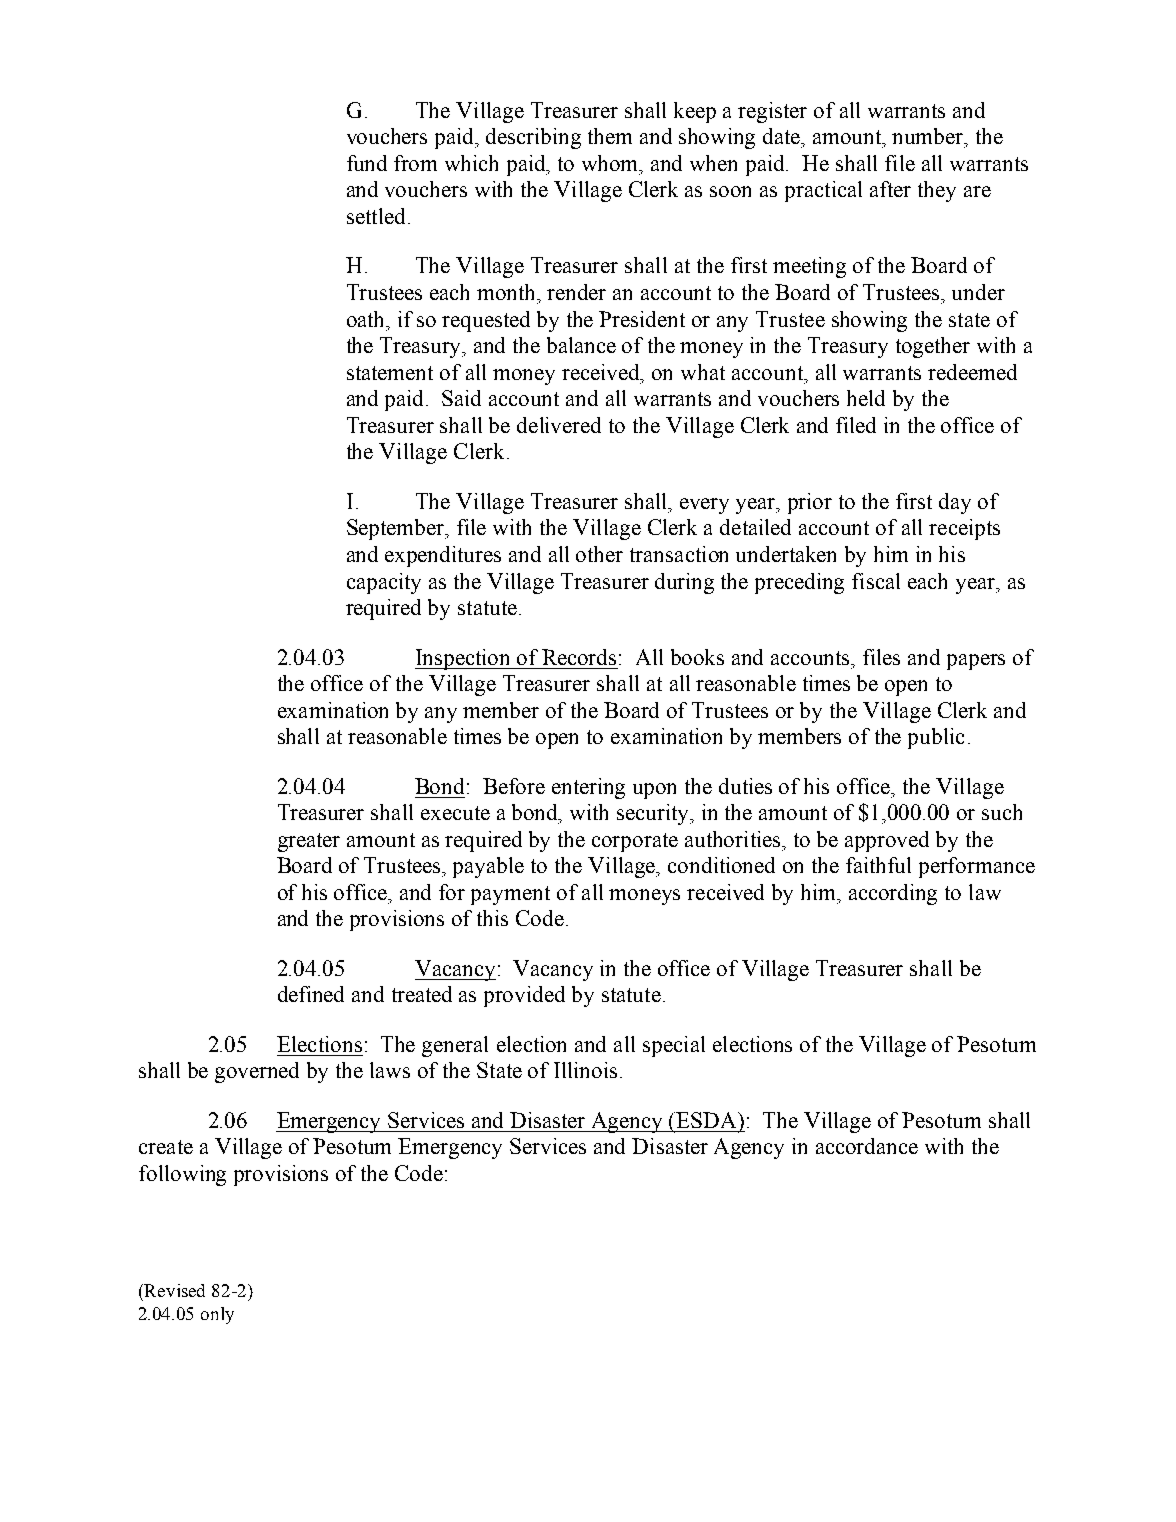 This screenshot has height=1522, width=1176. I want to click on Illinois, so click(585, 1070).
